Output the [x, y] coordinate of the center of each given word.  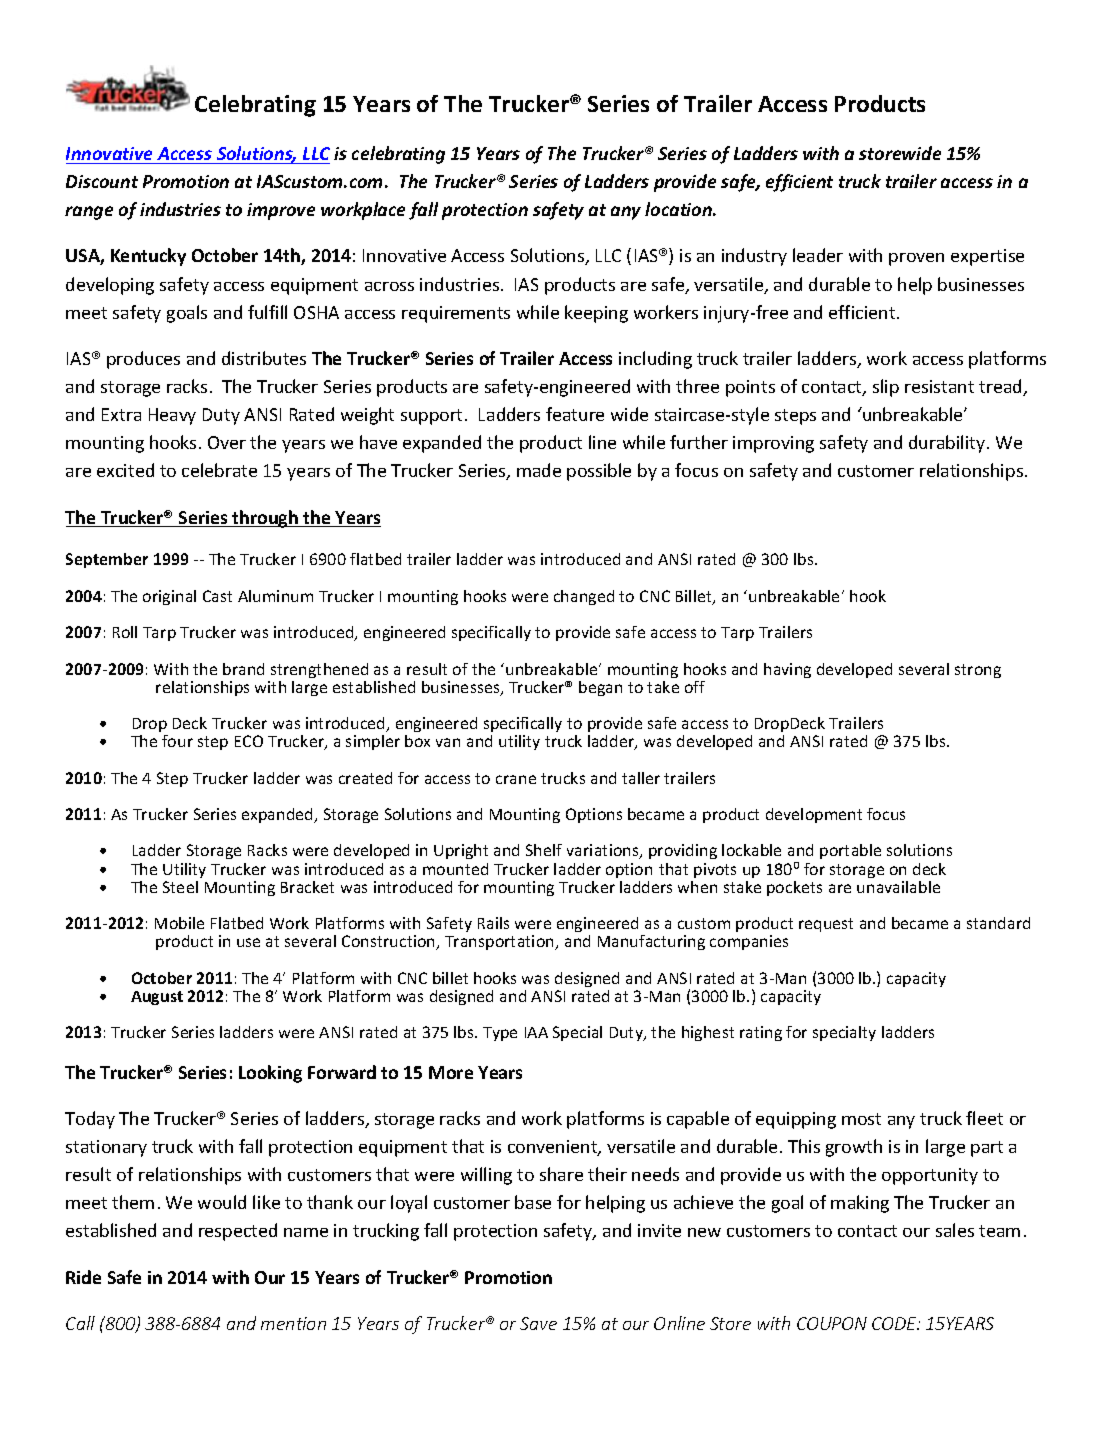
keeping [596, 314]
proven [916, 259]
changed [584, 597]
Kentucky [148, 257]
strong [978, 671]
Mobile [179, 923]
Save [538, 1323]
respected [238, 1232]
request [826, 925]
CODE [895, 1323]
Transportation [500, 942]
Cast [217, 596]
